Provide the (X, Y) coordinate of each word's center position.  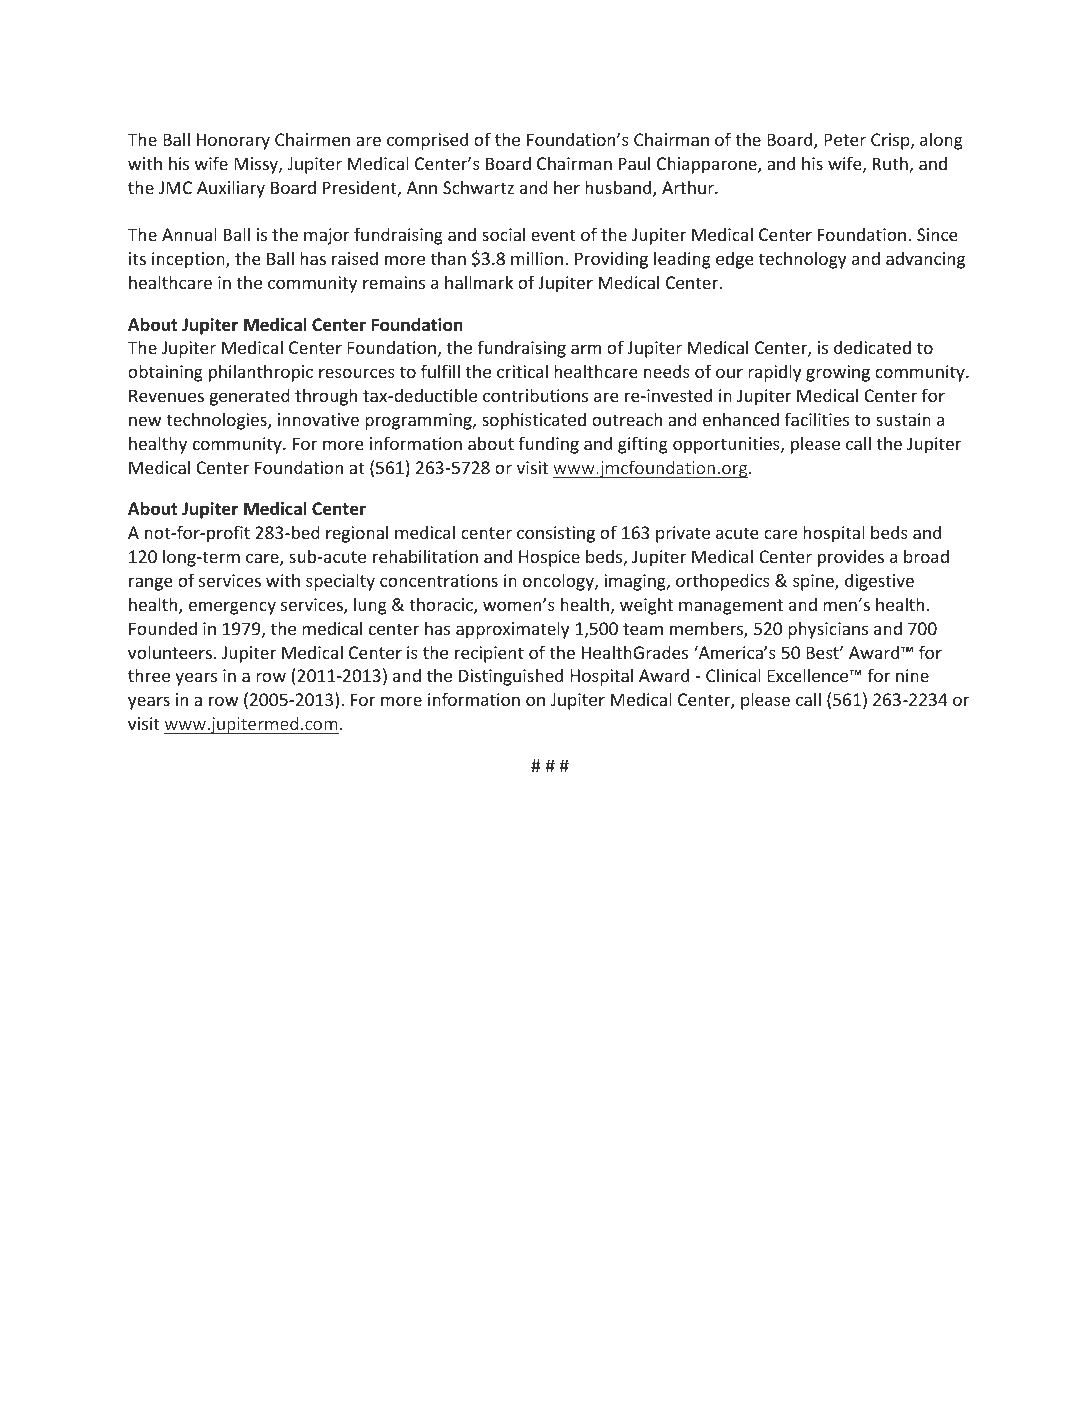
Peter (845, 139)
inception (189, 260)
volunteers (170, 652)
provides (851, 558)
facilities (817, 419)
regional (357, 534)
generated (250, 397)
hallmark (479, 282)
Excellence (809, 675)
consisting (556, 534)
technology (802, 260)
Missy (257, 165)
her (567, 187)
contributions (535, 395)
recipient (489, 654)
